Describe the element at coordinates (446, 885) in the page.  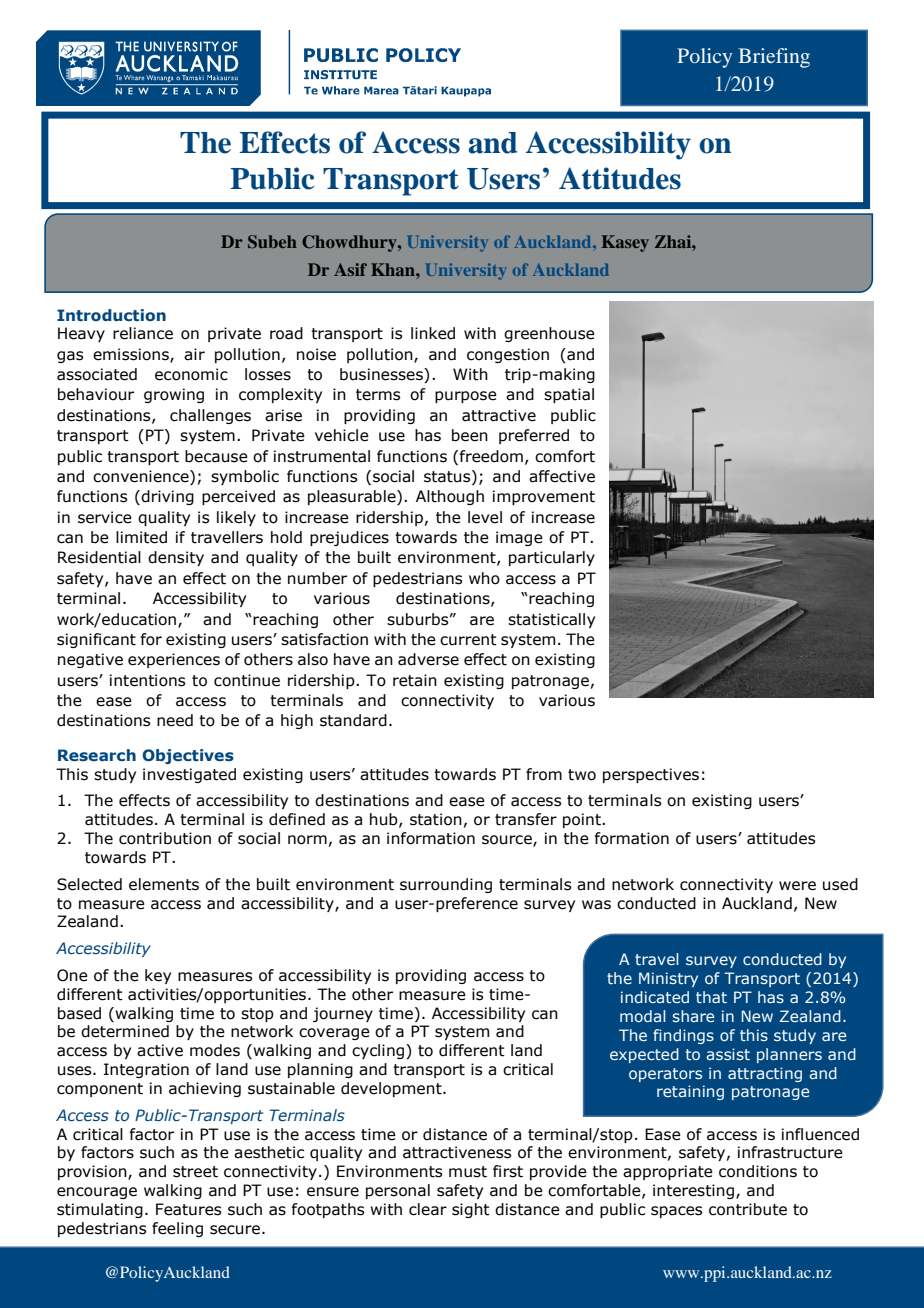
I see `surrounding` at that location.
